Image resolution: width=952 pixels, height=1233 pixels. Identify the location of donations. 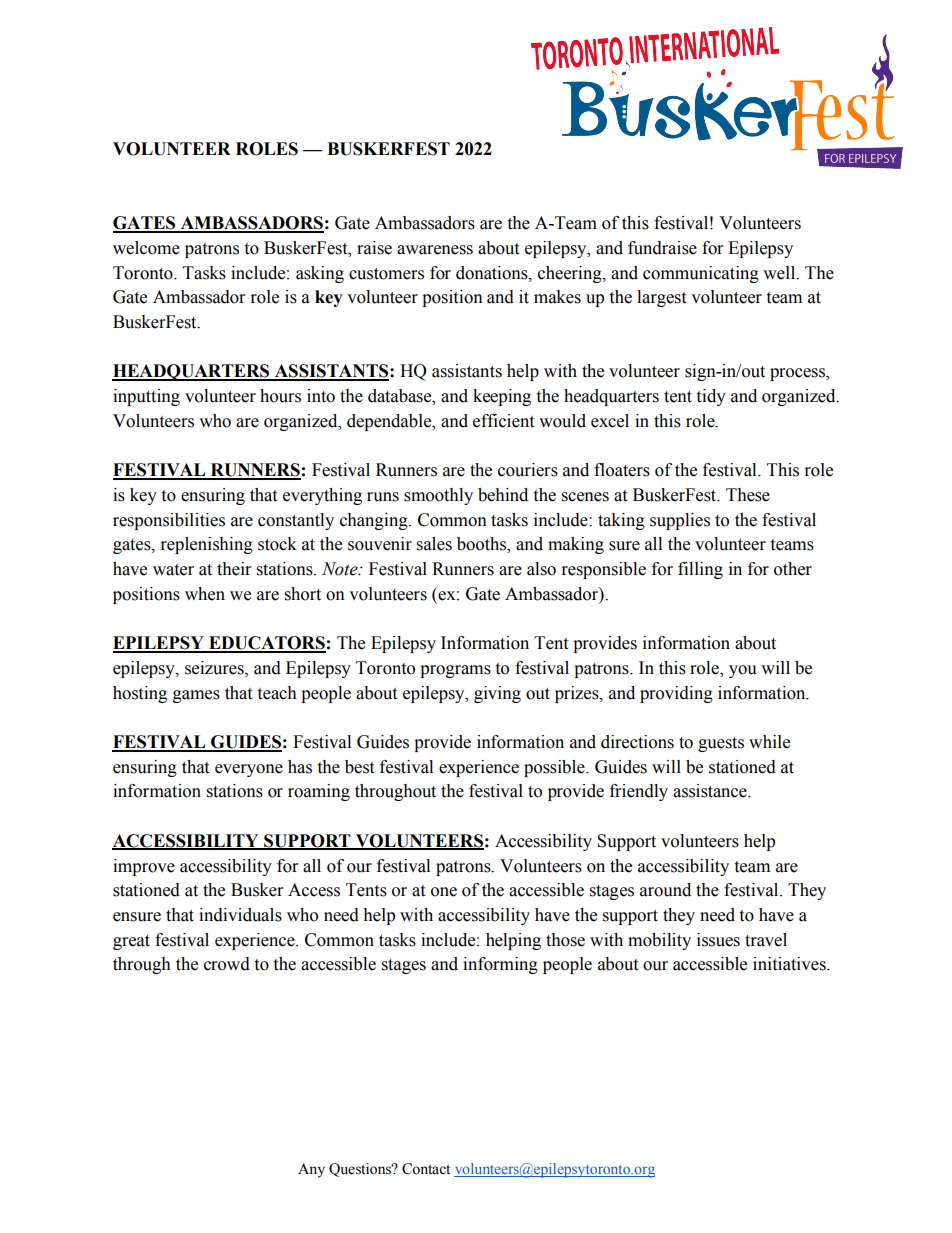
(493, 273).
